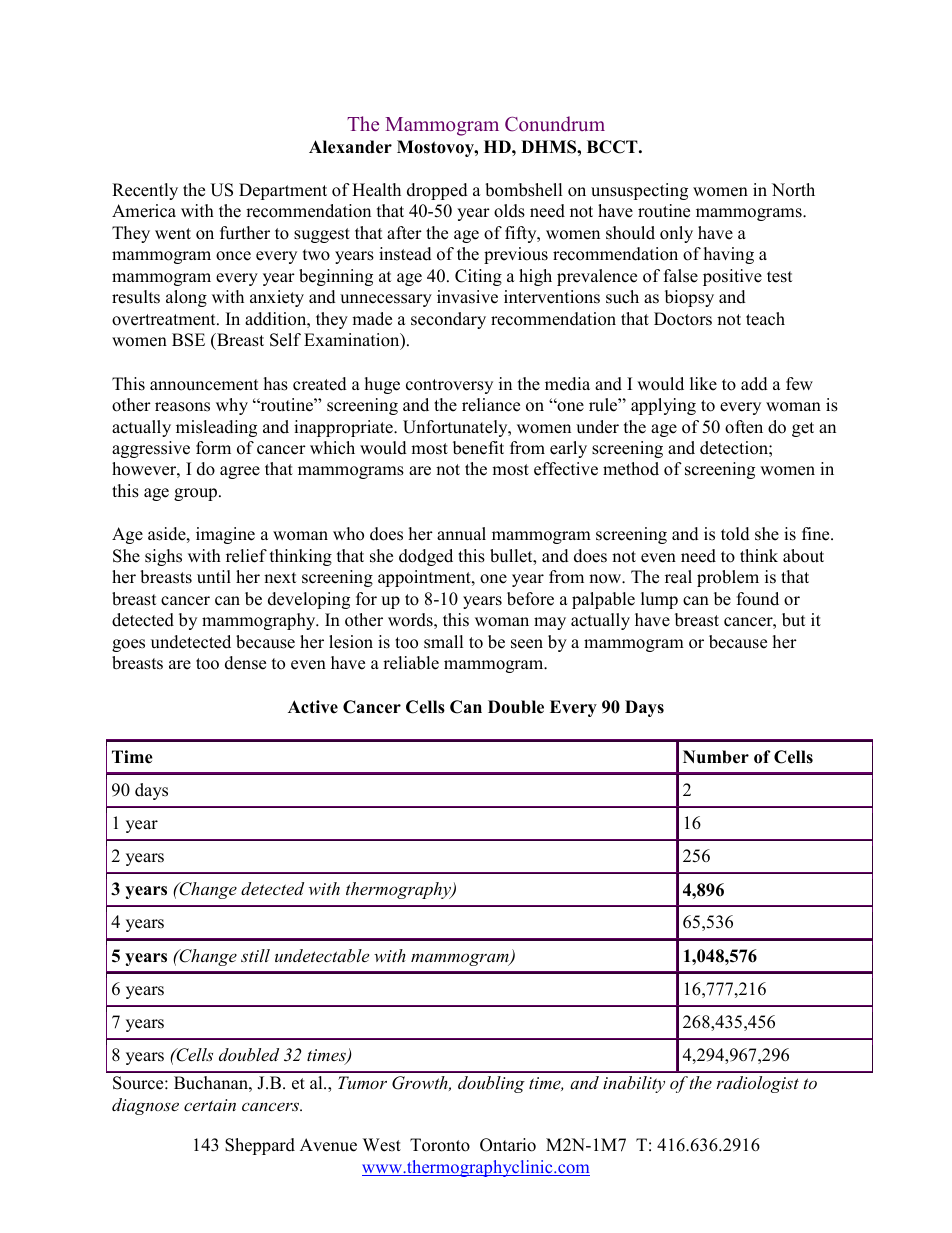 The width and height of the image is (952, 1233). What do you see at coordinates (478, 448) in the image?
I see `benefit` at bounding box center [478, 448].
